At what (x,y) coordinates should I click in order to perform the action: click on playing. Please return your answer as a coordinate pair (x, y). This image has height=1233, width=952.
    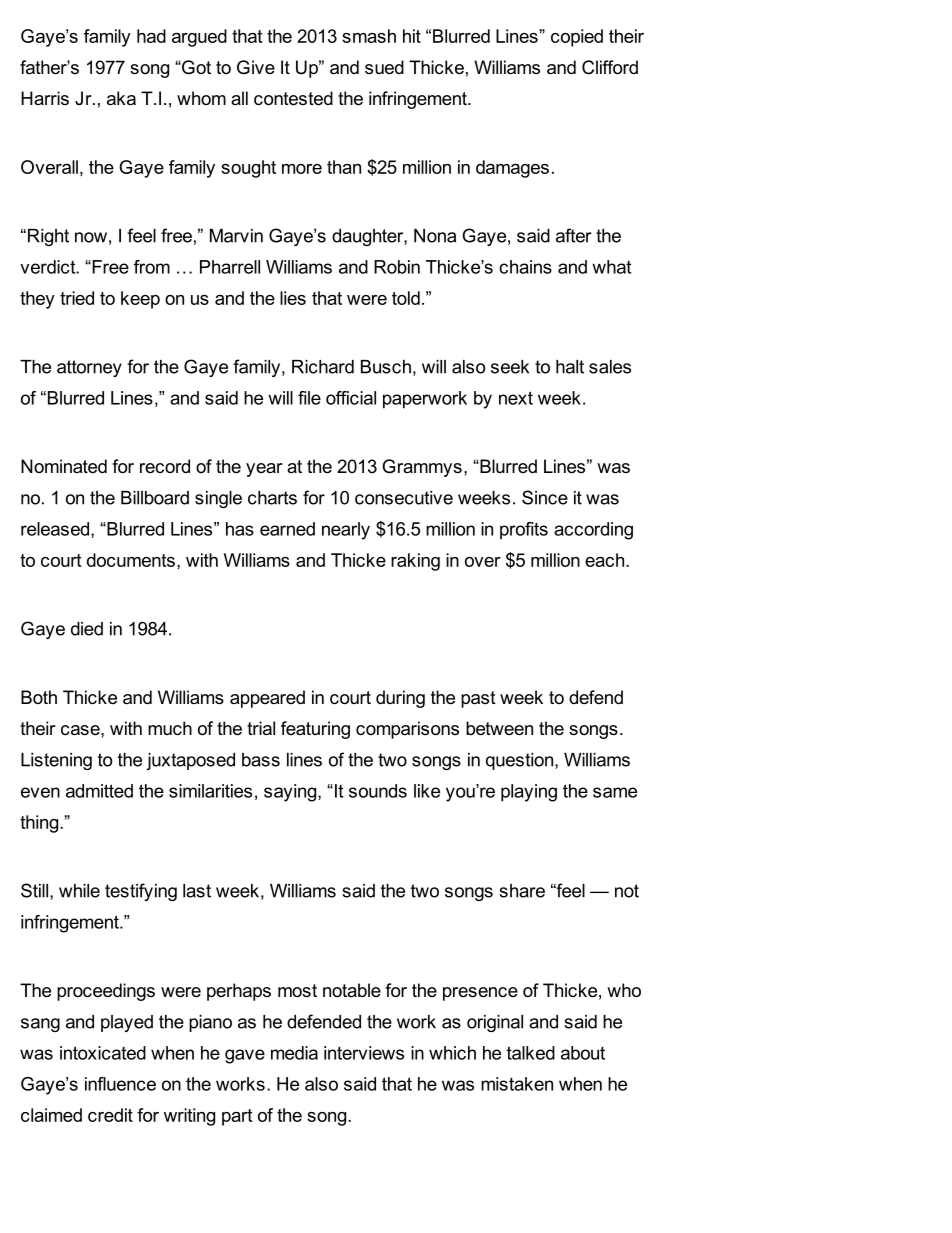
    Looking at the image, I should click on (529, 793).
